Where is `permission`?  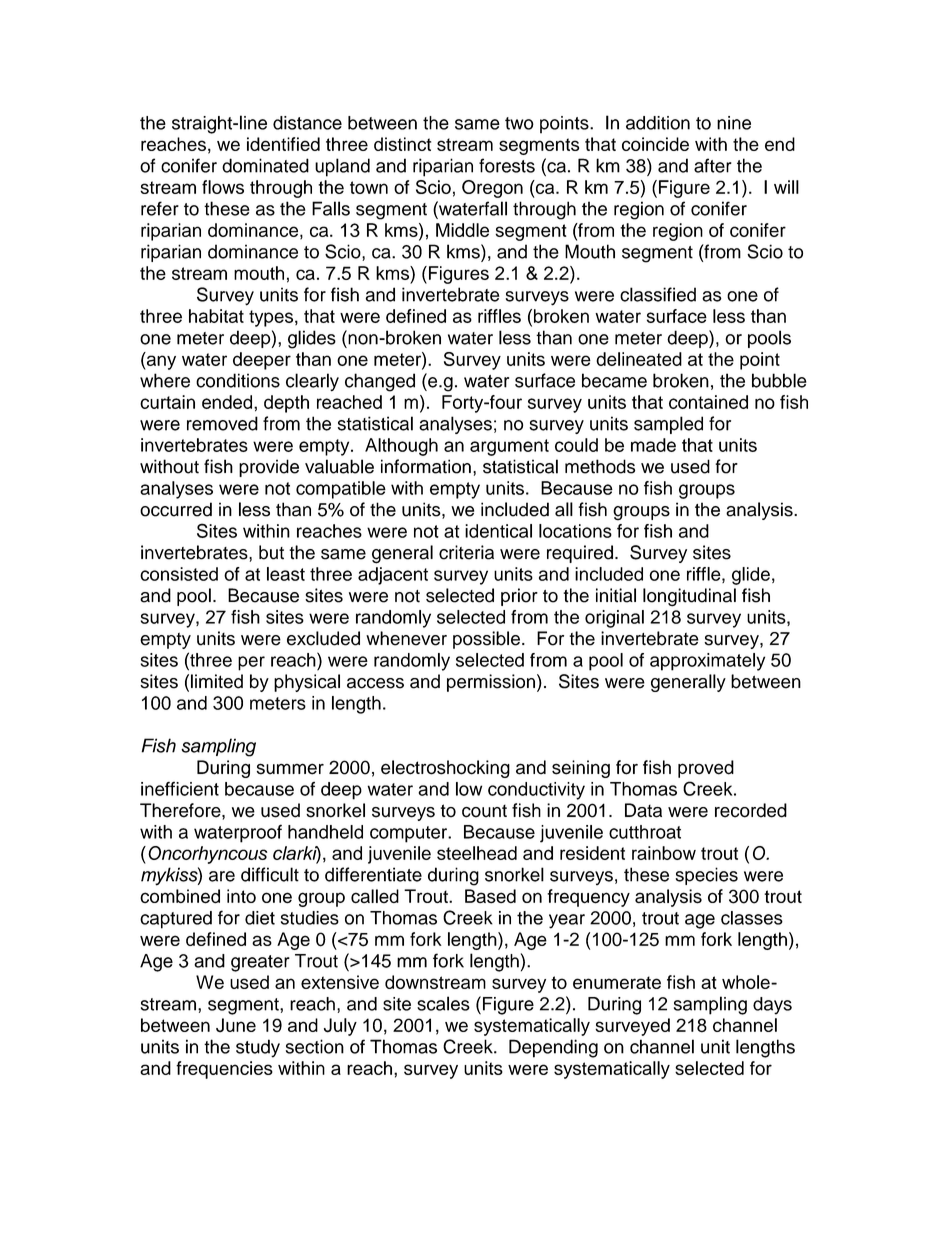 permission is located at coordinates (491, 683).
